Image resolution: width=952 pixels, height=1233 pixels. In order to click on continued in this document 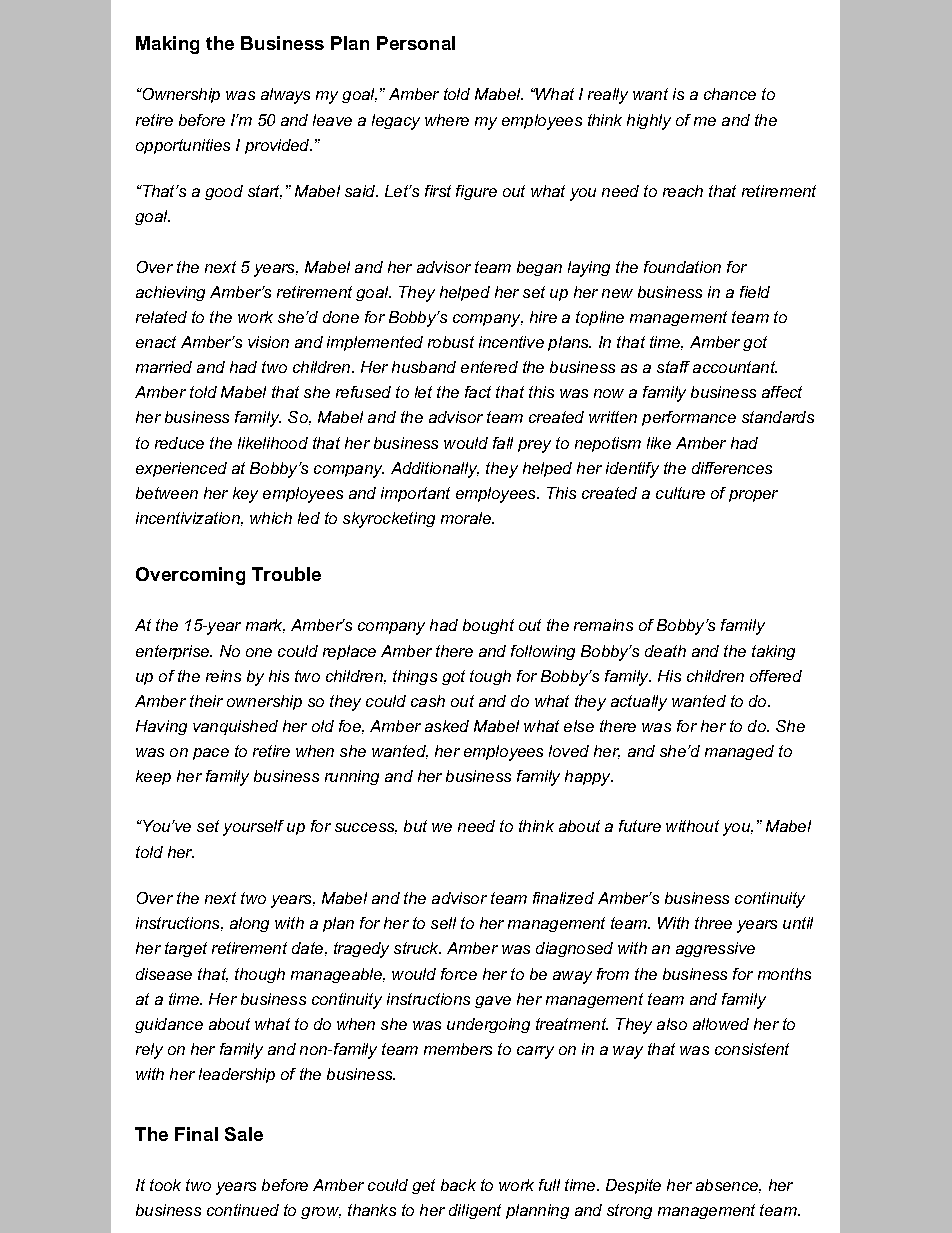, I will do `click(243, 1210)`.
